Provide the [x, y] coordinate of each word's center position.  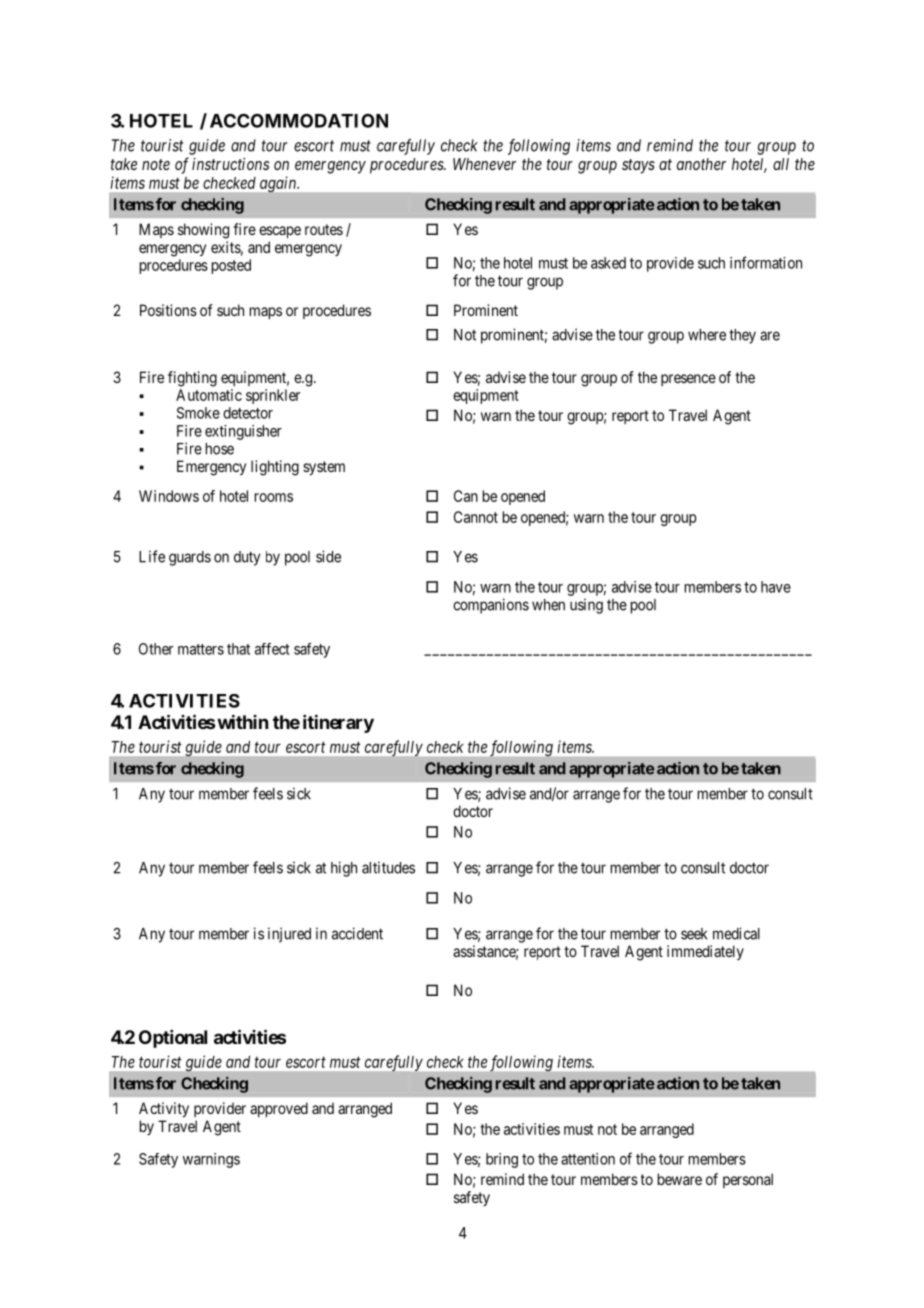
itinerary [338, 723]
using [586, 606]
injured [289, 935]
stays [638, 166]
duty [247, 558]
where [707, 335]
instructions [230, 164]
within [242, 721]
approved [279, 1109]
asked [608, 263]
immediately [705, 952]
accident [357, 933]
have [776, 587]
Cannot [476, 517]
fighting [192, 379]
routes [324, 229]
